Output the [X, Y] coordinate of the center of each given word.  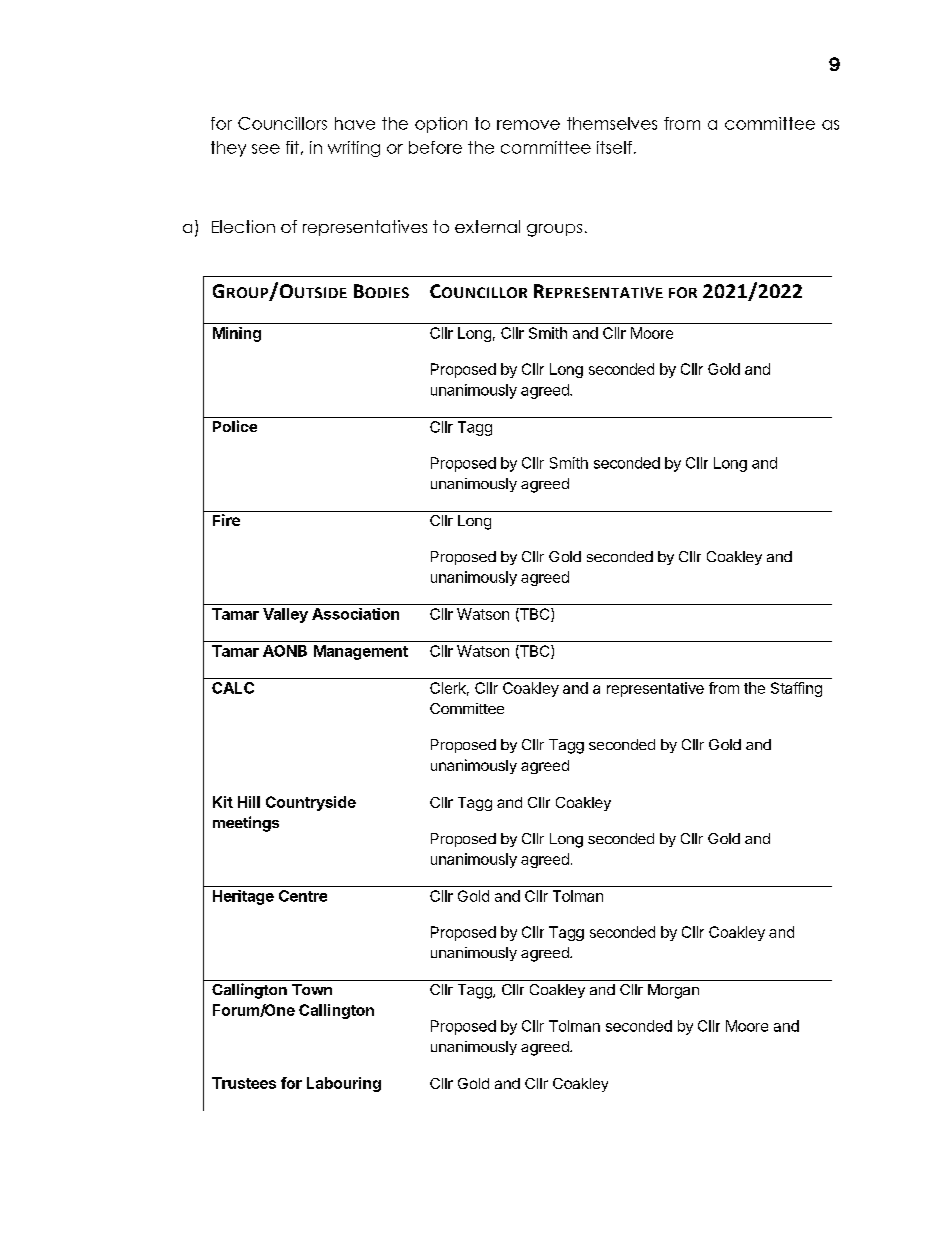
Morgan [673, 991]
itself [614, 147]
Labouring [344, 1084]
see [266, 149]
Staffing [796, 689]
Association [355, 614]
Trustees [244, 1083]
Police [235, 426]
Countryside [311, 803]
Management [361, 652]
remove [528, 125]
